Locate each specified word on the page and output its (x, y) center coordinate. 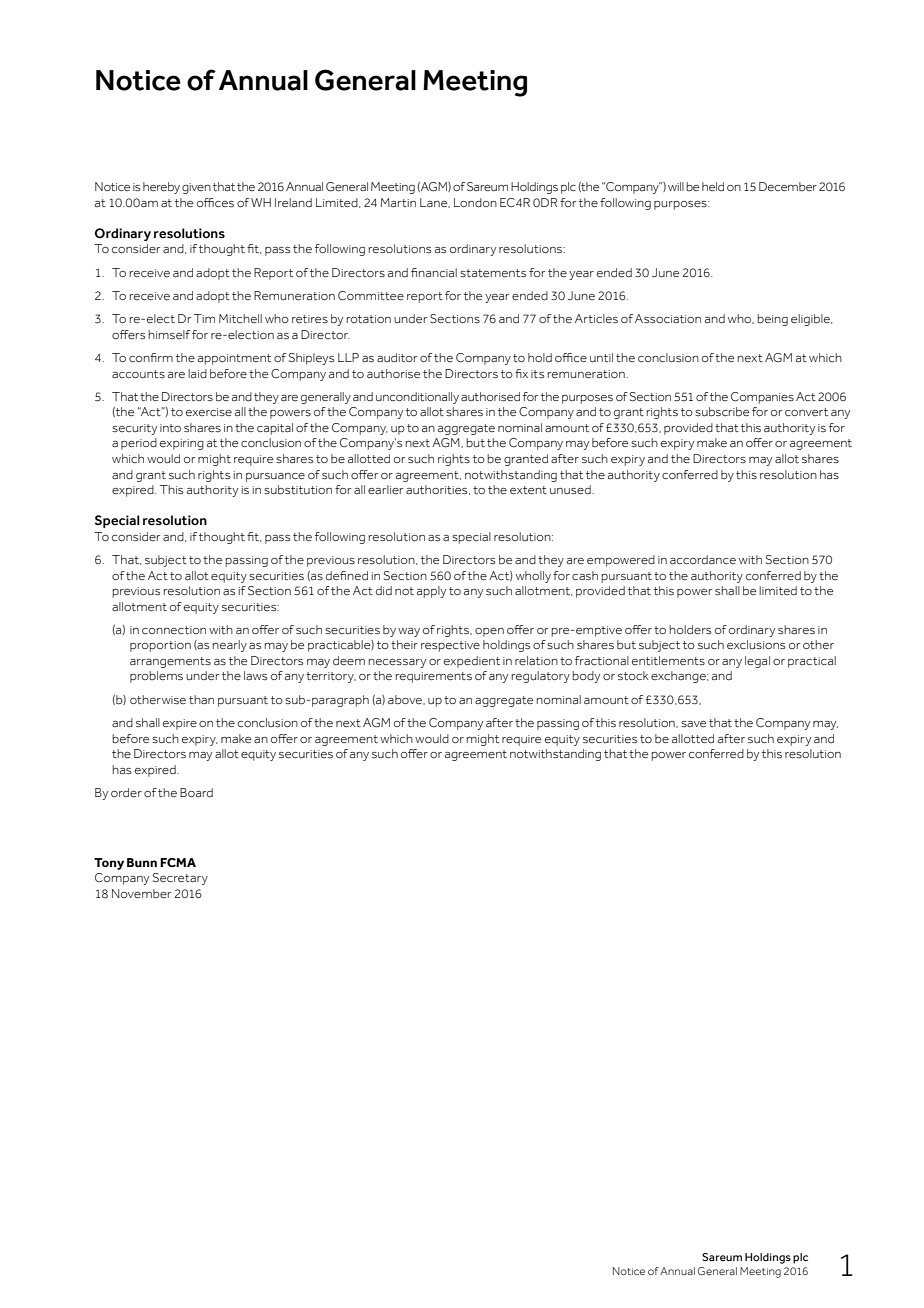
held (713, 186)
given (196, 188)
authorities (438, 490)
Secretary (180, 879)
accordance (703, 559)
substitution (298, 490)
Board (196, 792)
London (475, 202)
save (693, 724)
